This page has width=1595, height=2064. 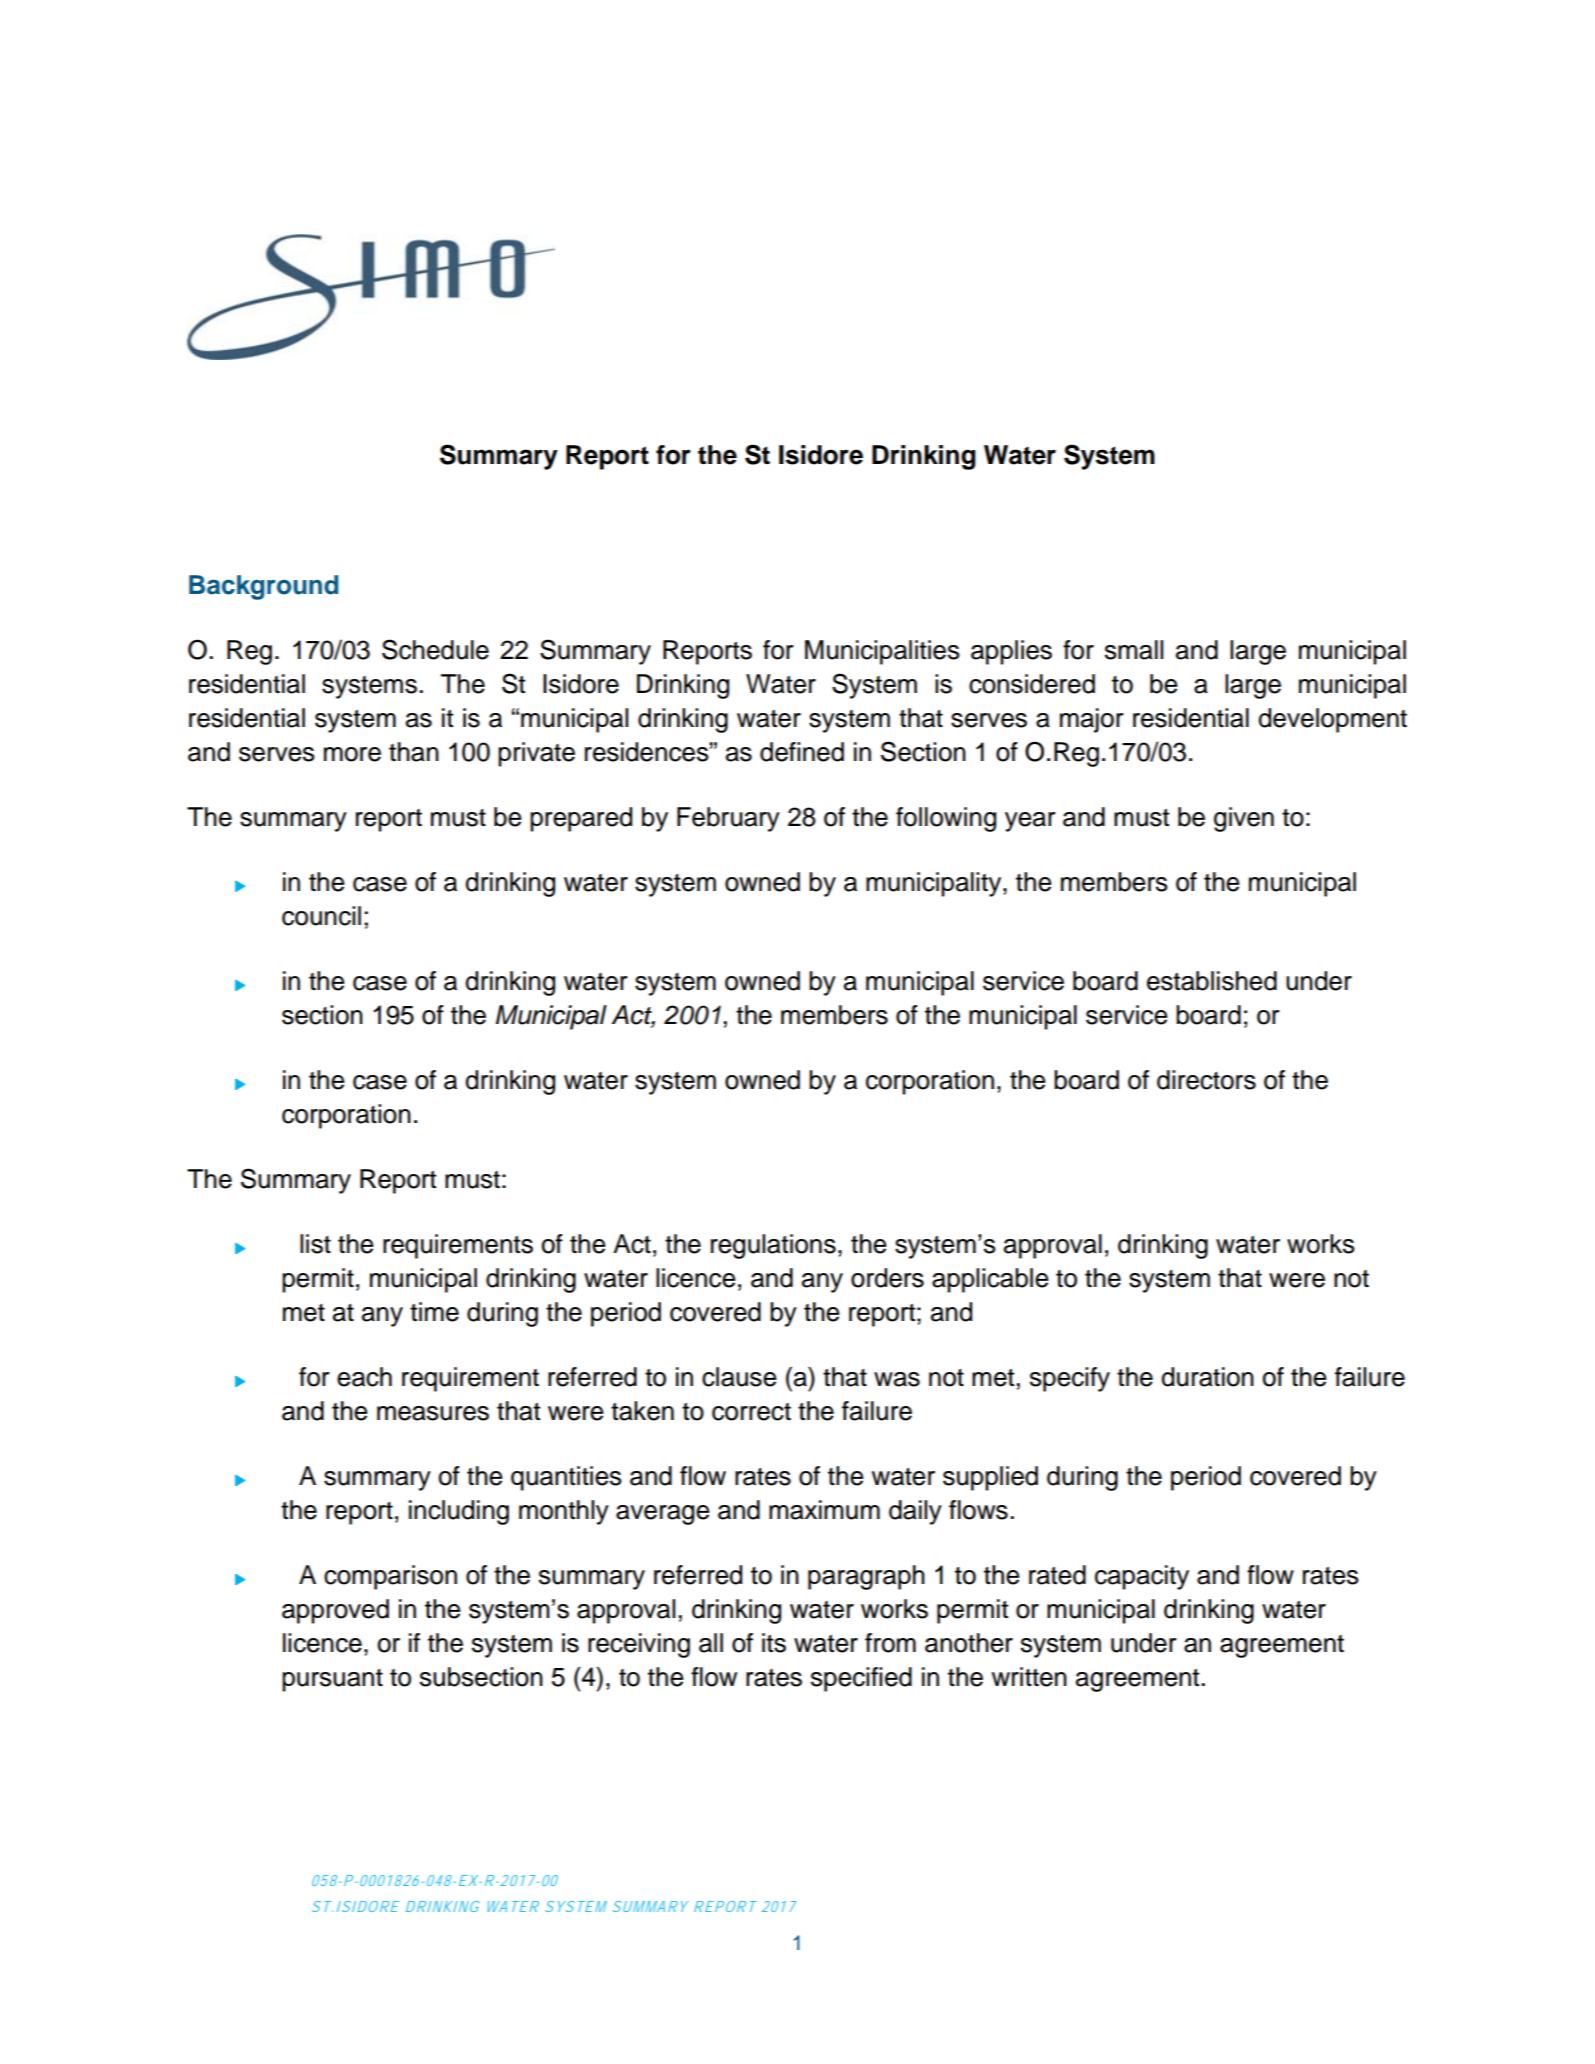 I want to click on small, so click(x=1134, y=650).
